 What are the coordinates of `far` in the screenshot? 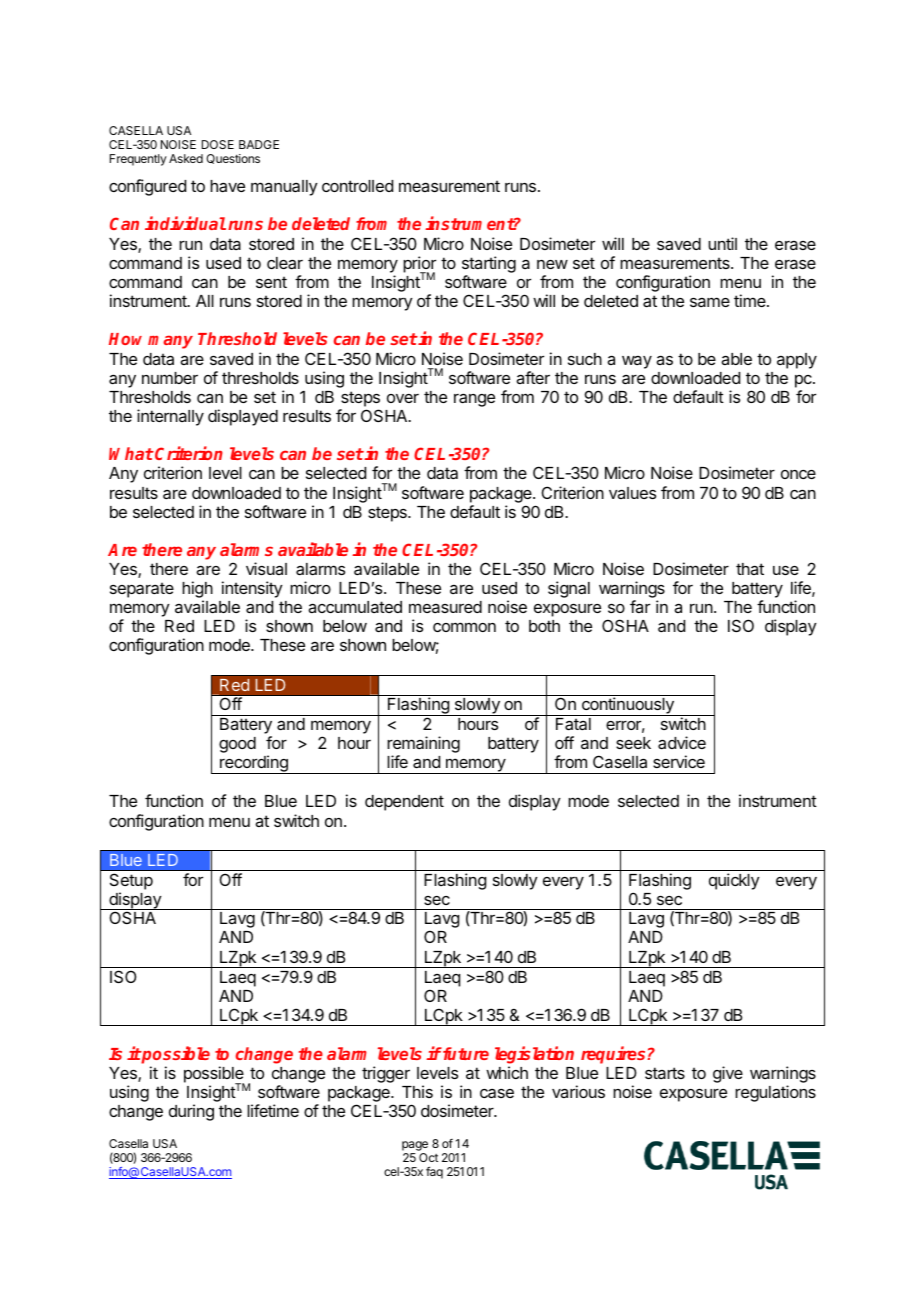 It's located at (640, 606).
